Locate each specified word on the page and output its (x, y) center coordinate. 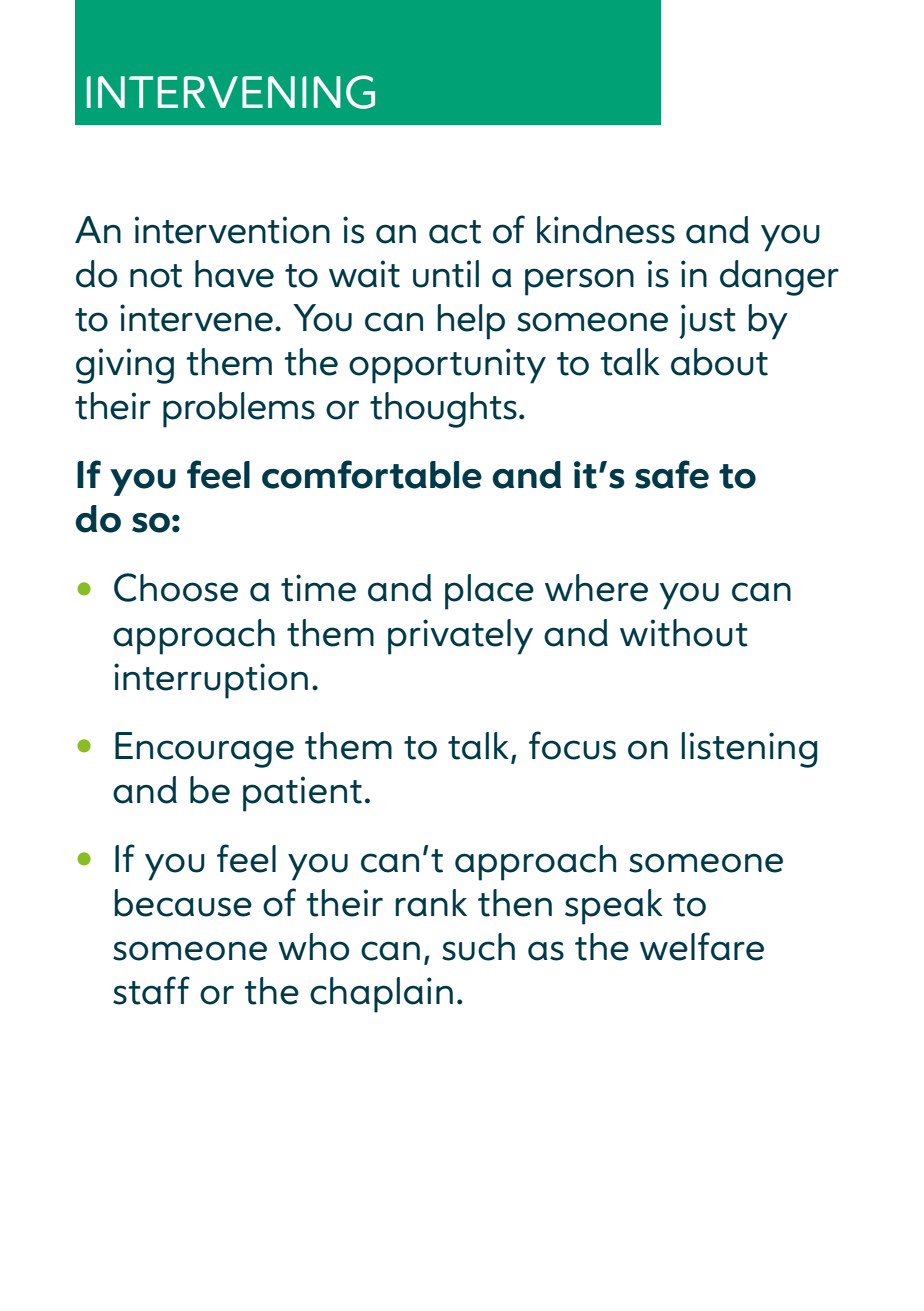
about (719, 362)
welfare (702, 946)
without (684, 633)
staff (151, 990)
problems (239, 410)
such (478, 947)
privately (460, 637)
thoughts (443, 410)
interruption (211, 681)
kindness (606, 230)
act (455, 232)
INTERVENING (231, 92)
